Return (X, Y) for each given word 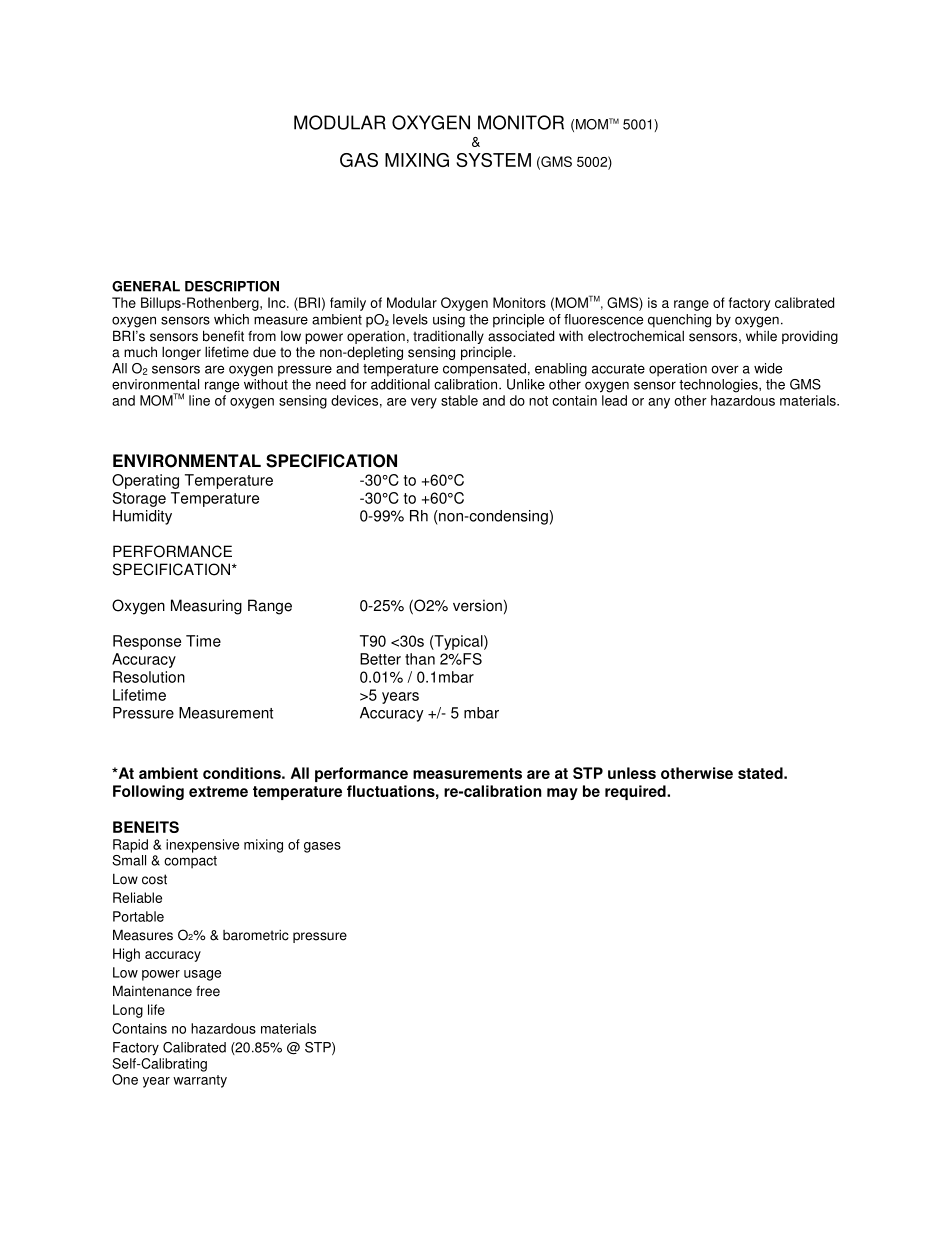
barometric (256, 935)
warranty (200, 1081)
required (636, 792)
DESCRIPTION (232, 286)
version (477, 605)
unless (632, 773)
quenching (679, 321)
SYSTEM (493, 160)
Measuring (206, 607)
